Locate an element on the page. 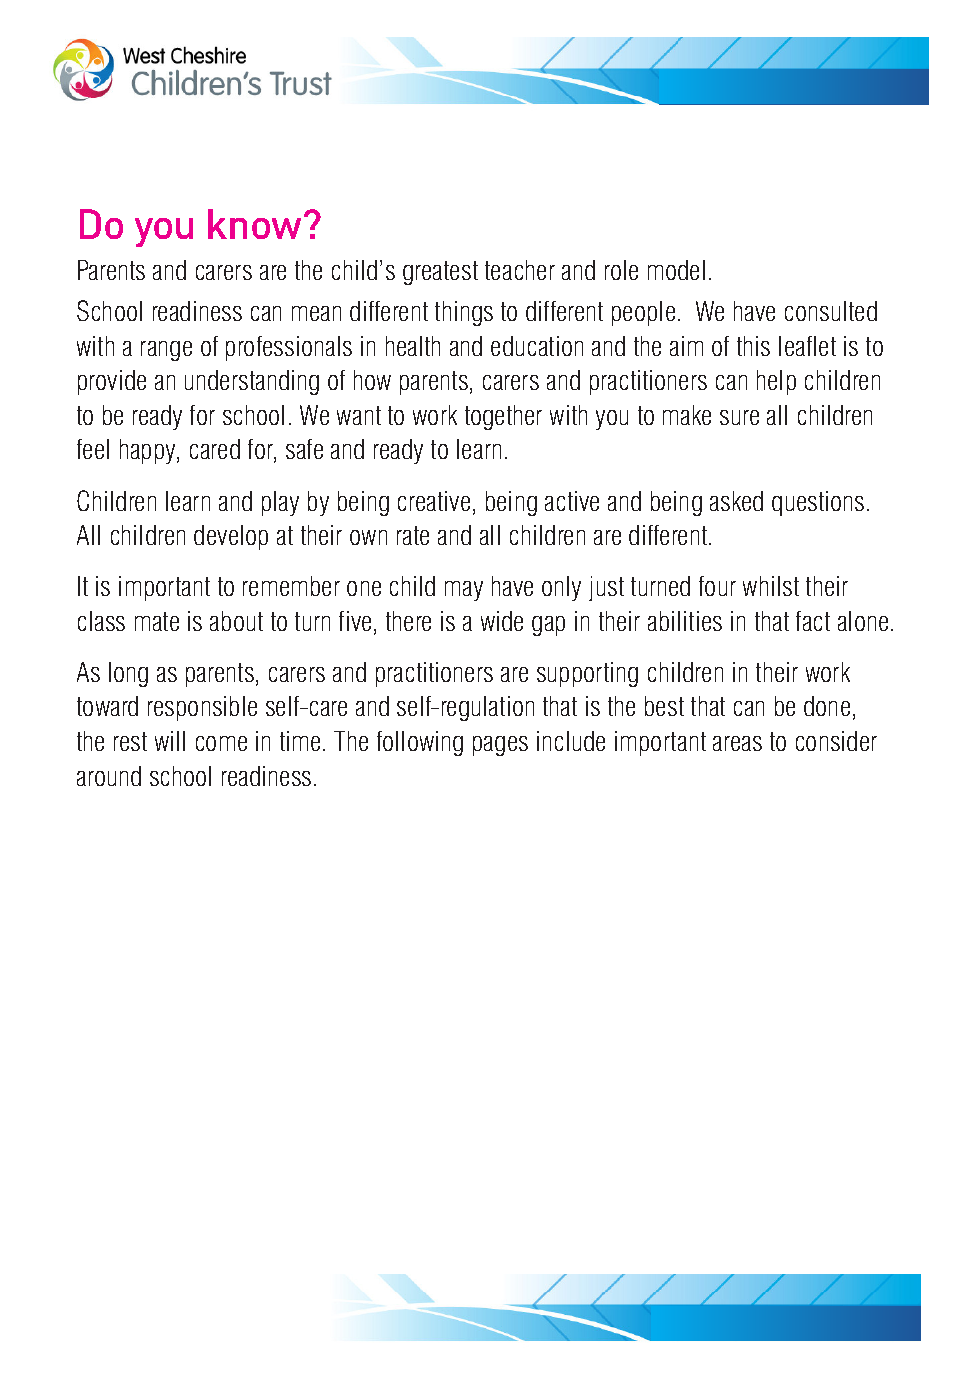 The width and height of the image is (969, 1375). creative is located at coordinates (434, 501).
